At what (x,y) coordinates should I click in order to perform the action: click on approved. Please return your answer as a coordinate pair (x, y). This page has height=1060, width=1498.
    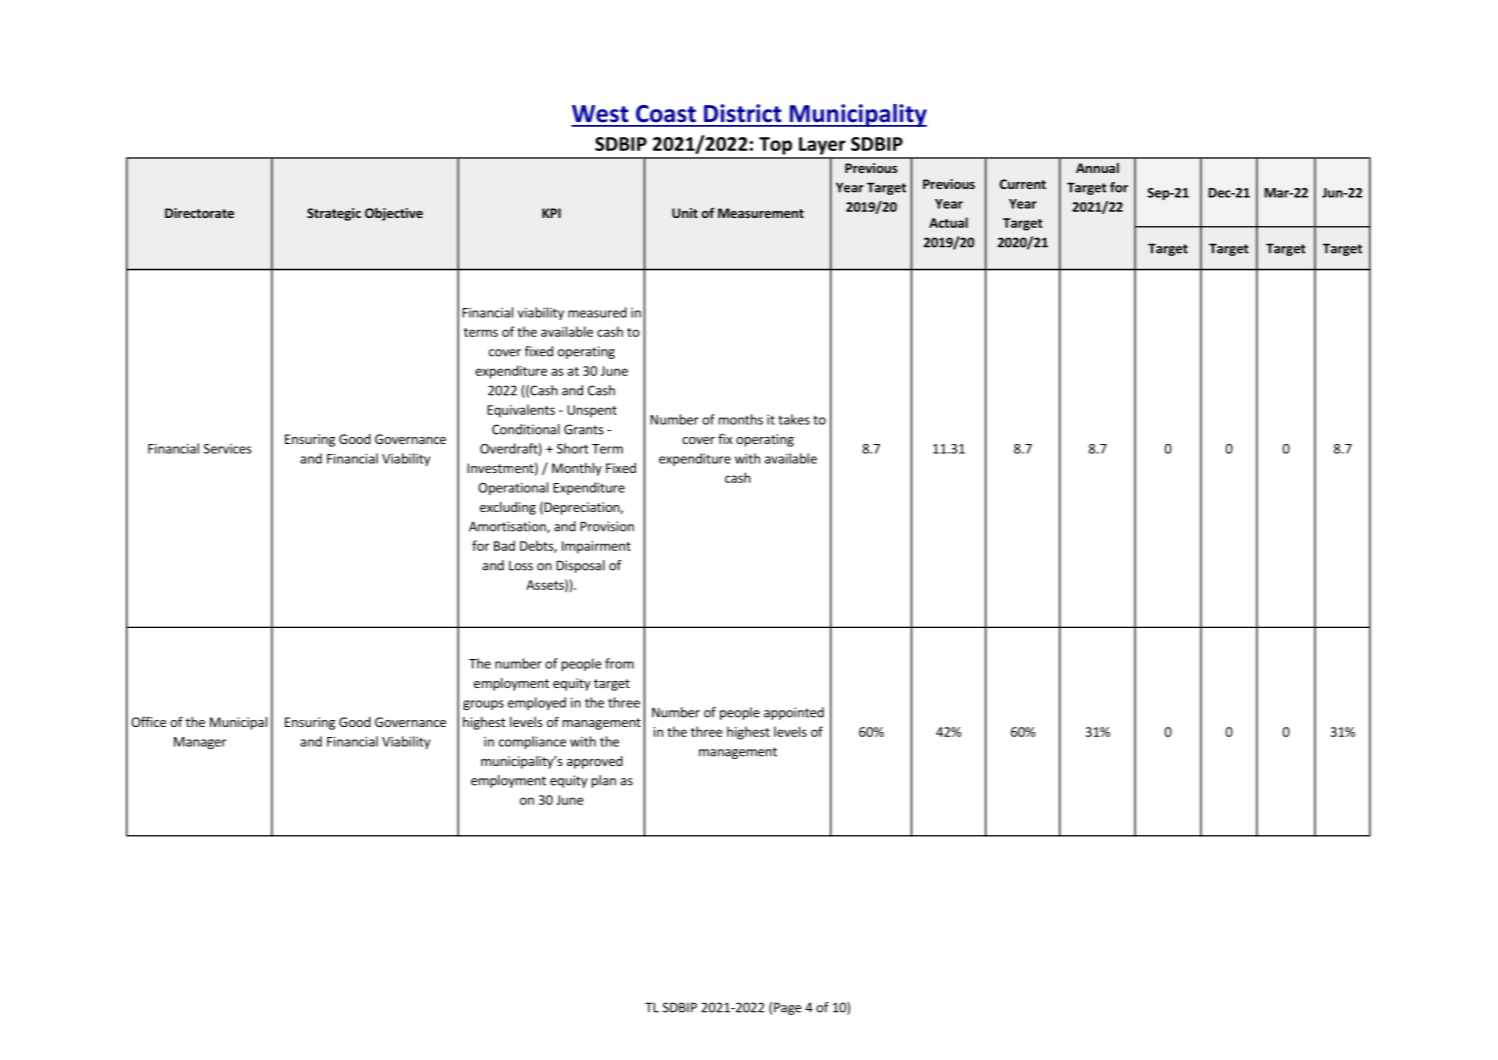
    Looking at the image, I should click on (595, 762).
